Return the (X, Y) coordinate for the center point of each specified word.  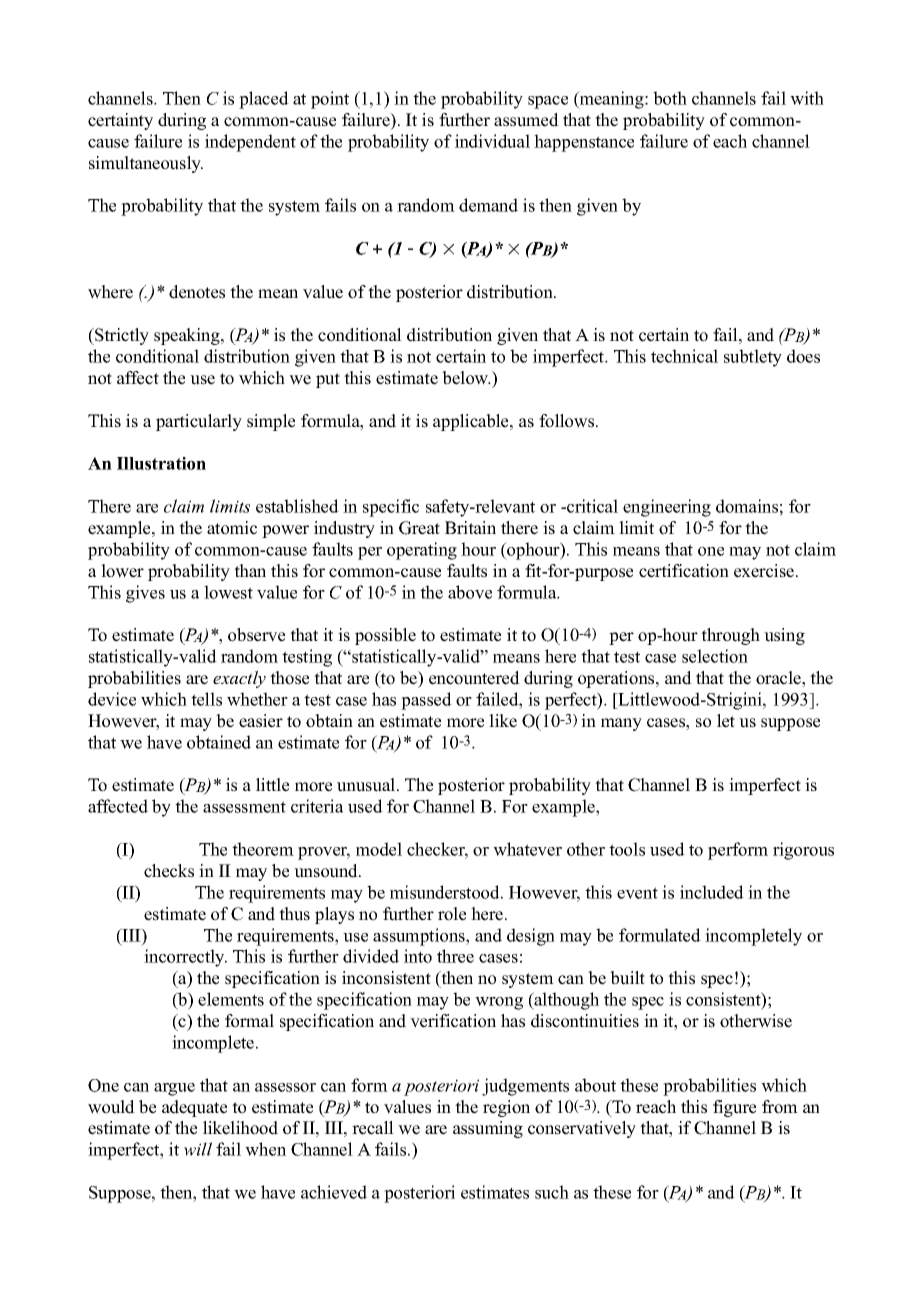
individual (492, 141)
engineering (667, 508)
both (670, 98)
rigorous (803, 851)
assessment (244, 807)
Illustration (161, 463)
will (198, 1149)
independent (250, 143)
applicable (472, 422)
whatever (527, 849)
